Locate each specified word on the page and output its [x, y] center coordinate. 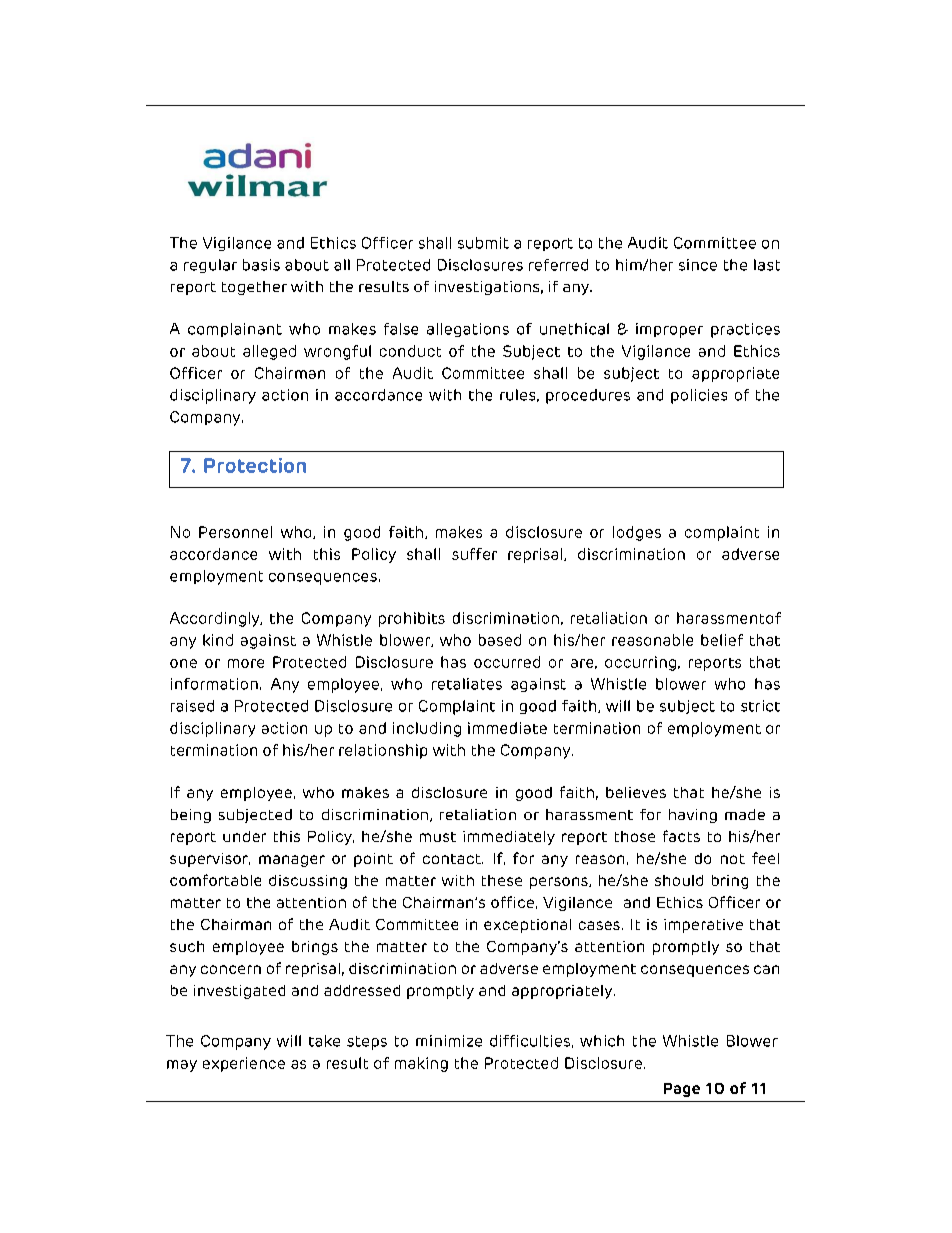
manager [292, 861]
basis [261, 265]
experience [244, 1064]
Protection [255, 465]
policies [699, 396]
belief [722, 640]
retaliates [467, 684]
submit [483, 243]
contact [453, 859]
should [679, 880]
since [698, 265]
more [246, 663]
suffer [474, 554]
